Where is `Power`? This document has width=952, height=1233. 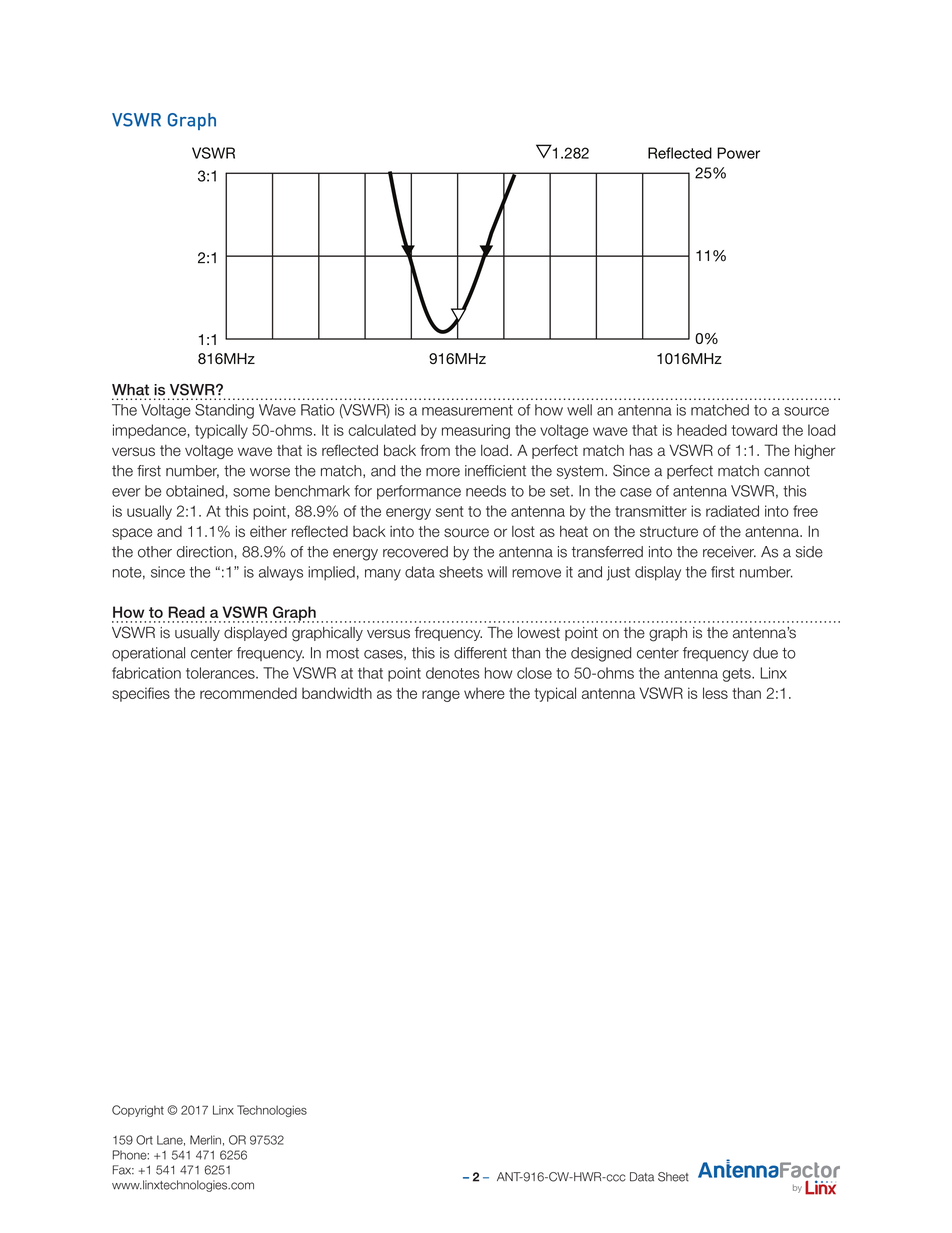
Power is located at coordinates (738, 153).
